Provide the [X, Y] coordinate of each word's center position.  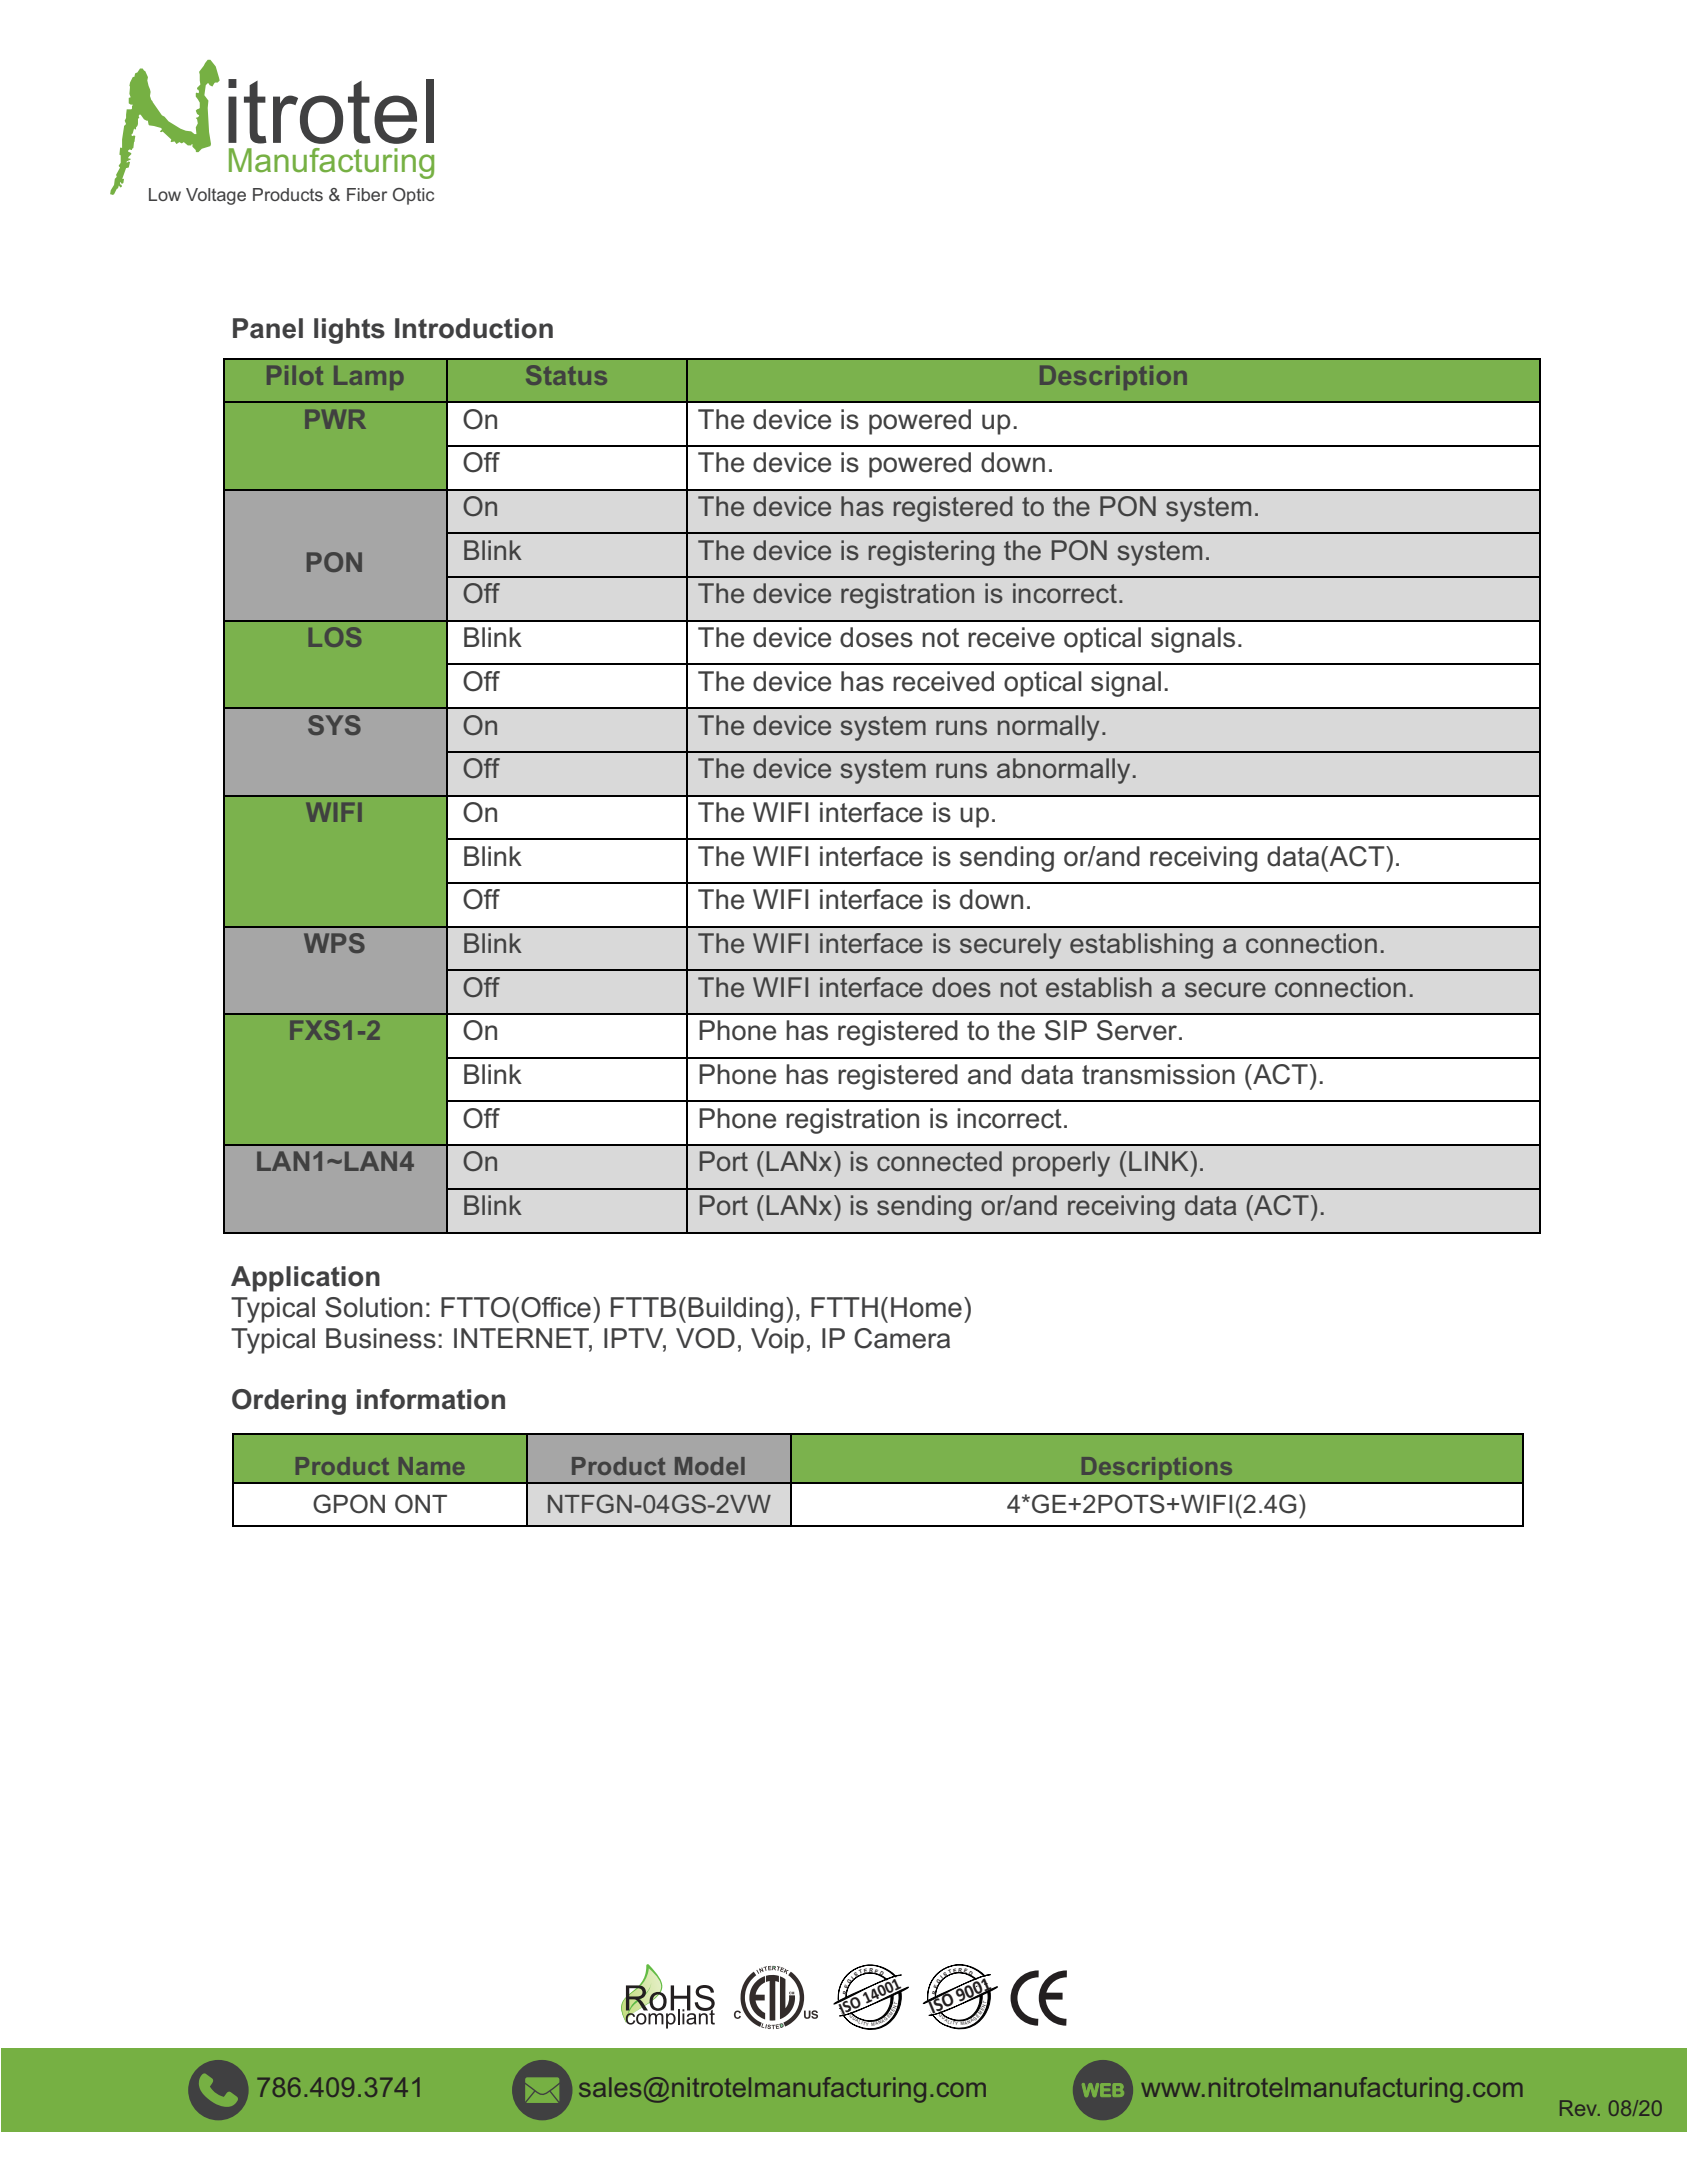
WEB [1103, 2090]
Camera [902, 1338]
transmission [1158, 1074]
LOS [335, 637]
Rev [1580, 2108]
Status [566, 375]
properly [1061, 1164]
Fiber [367, 194]
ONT [421, 1504]
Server [1138, 1030]
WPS [334, 943]
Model [710, 1466]
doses [876, 637]
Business [381, 1338]
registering [931, 553]
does [961, 987]
